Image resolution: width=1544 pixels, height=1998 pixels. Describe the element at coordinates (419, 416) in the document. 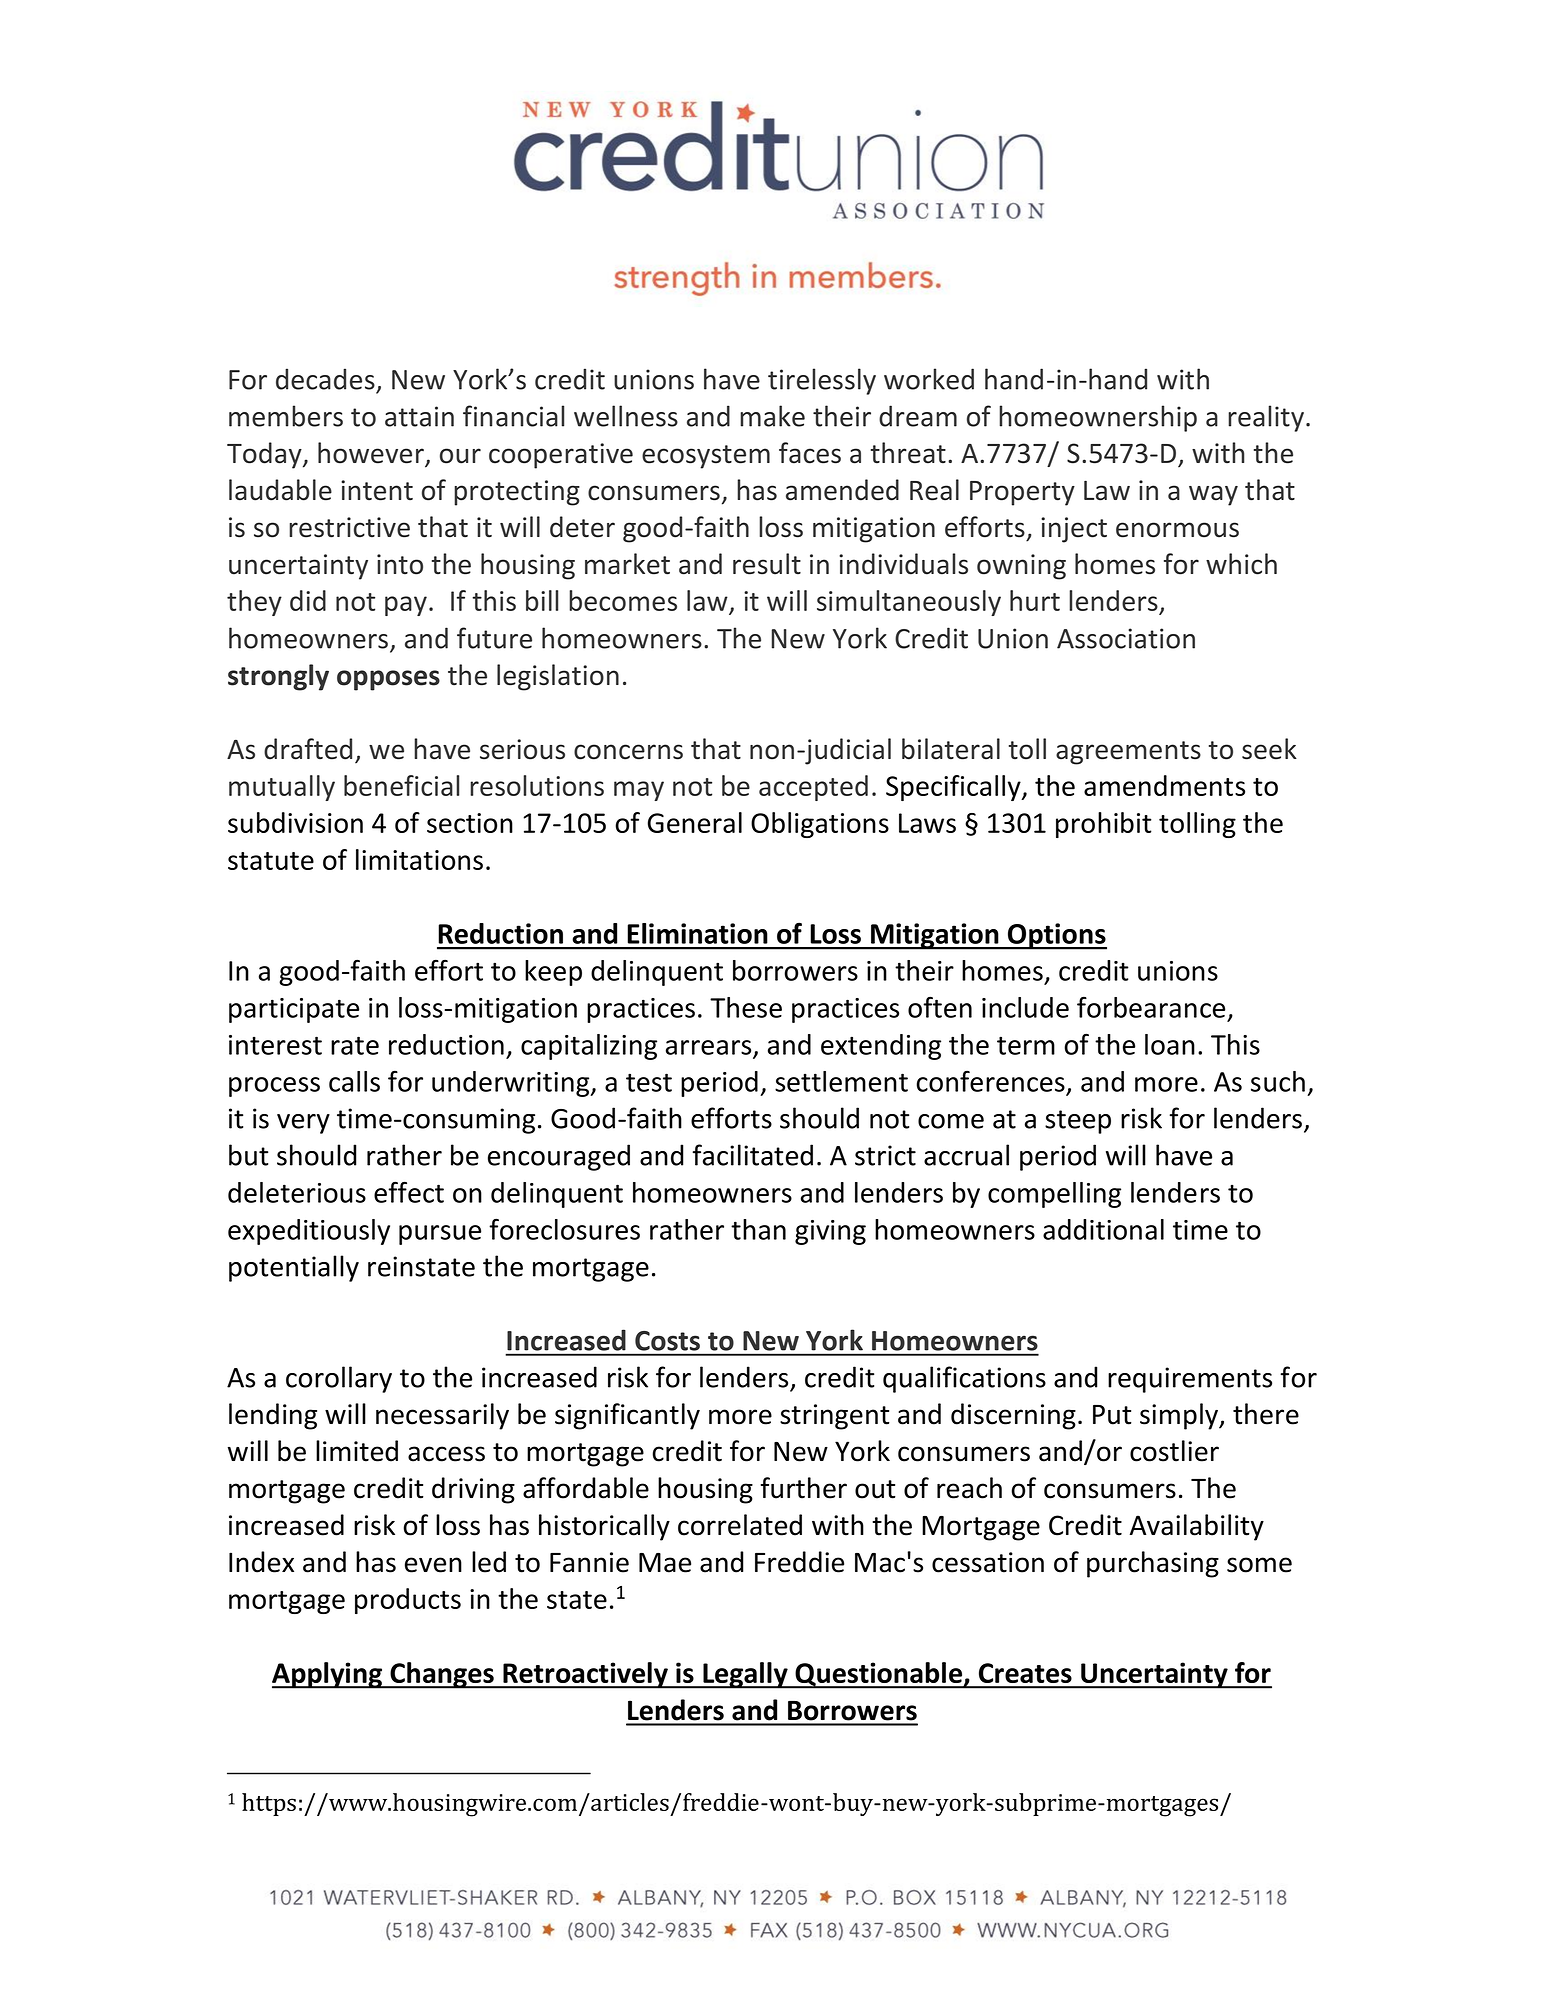

I see `attain` at that location.
